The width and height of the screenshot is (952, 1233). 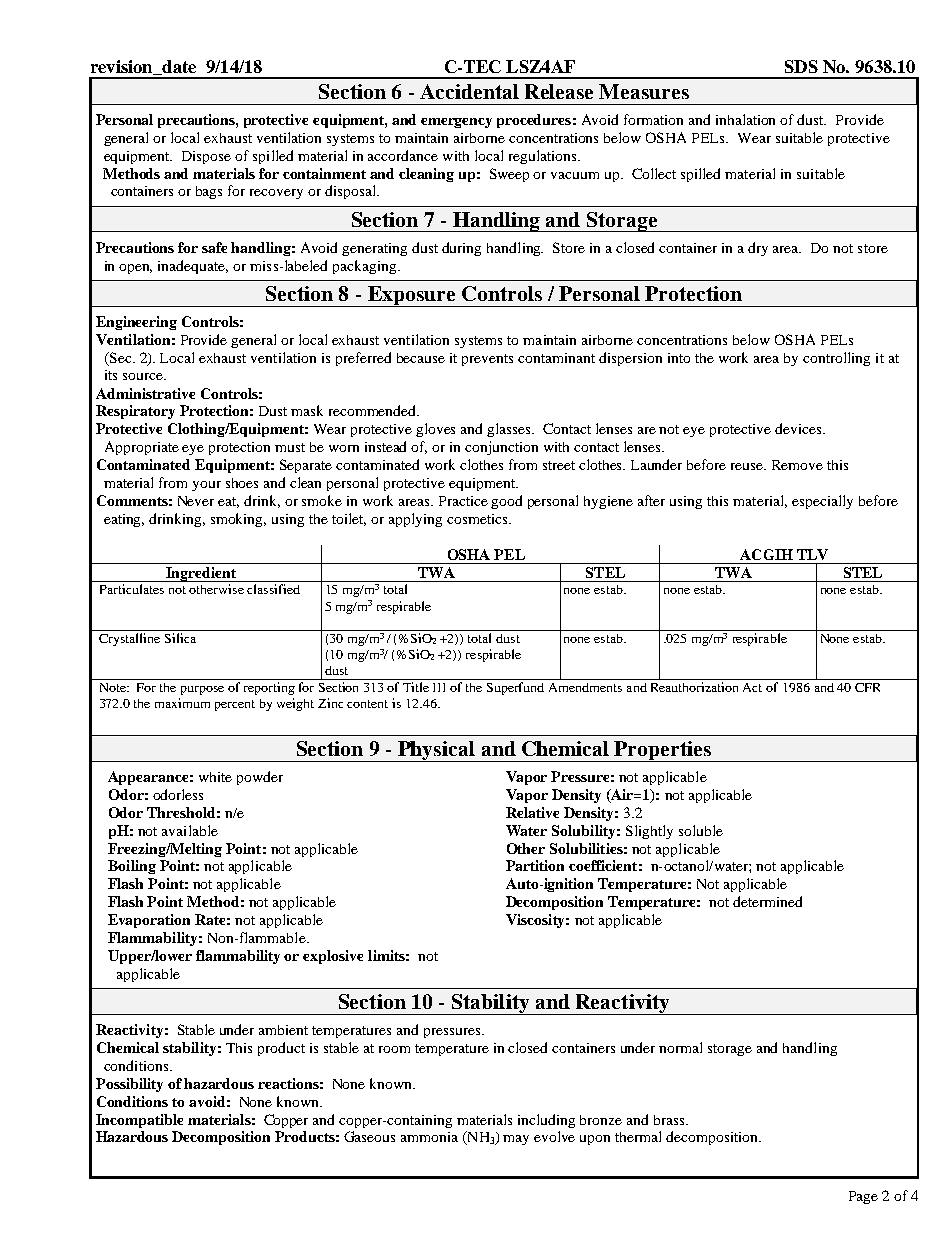 I want to click on determined, so click(x=767, y=901).
